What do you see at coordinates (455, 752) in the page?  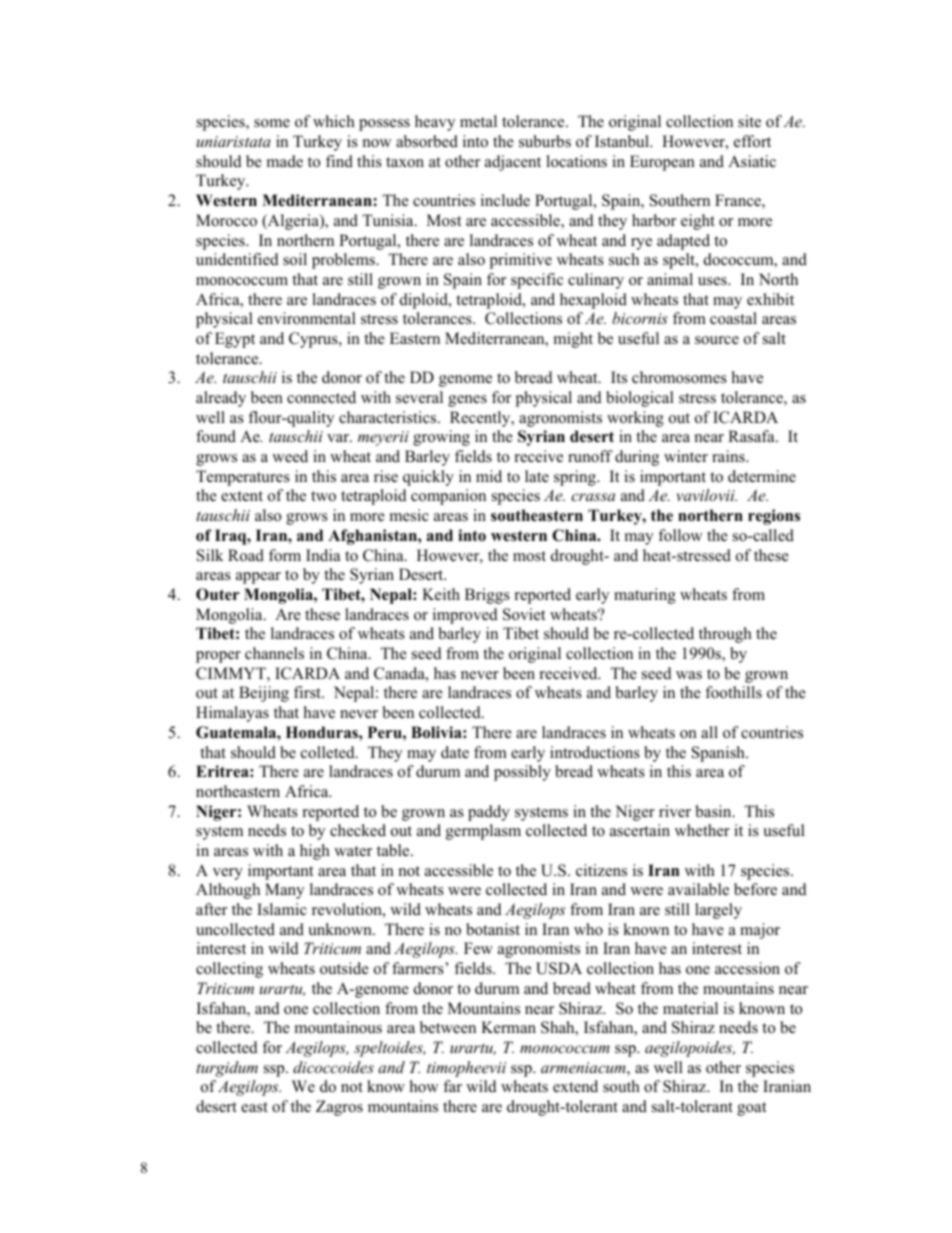 I see `date` at bounding box center [455, 752].
